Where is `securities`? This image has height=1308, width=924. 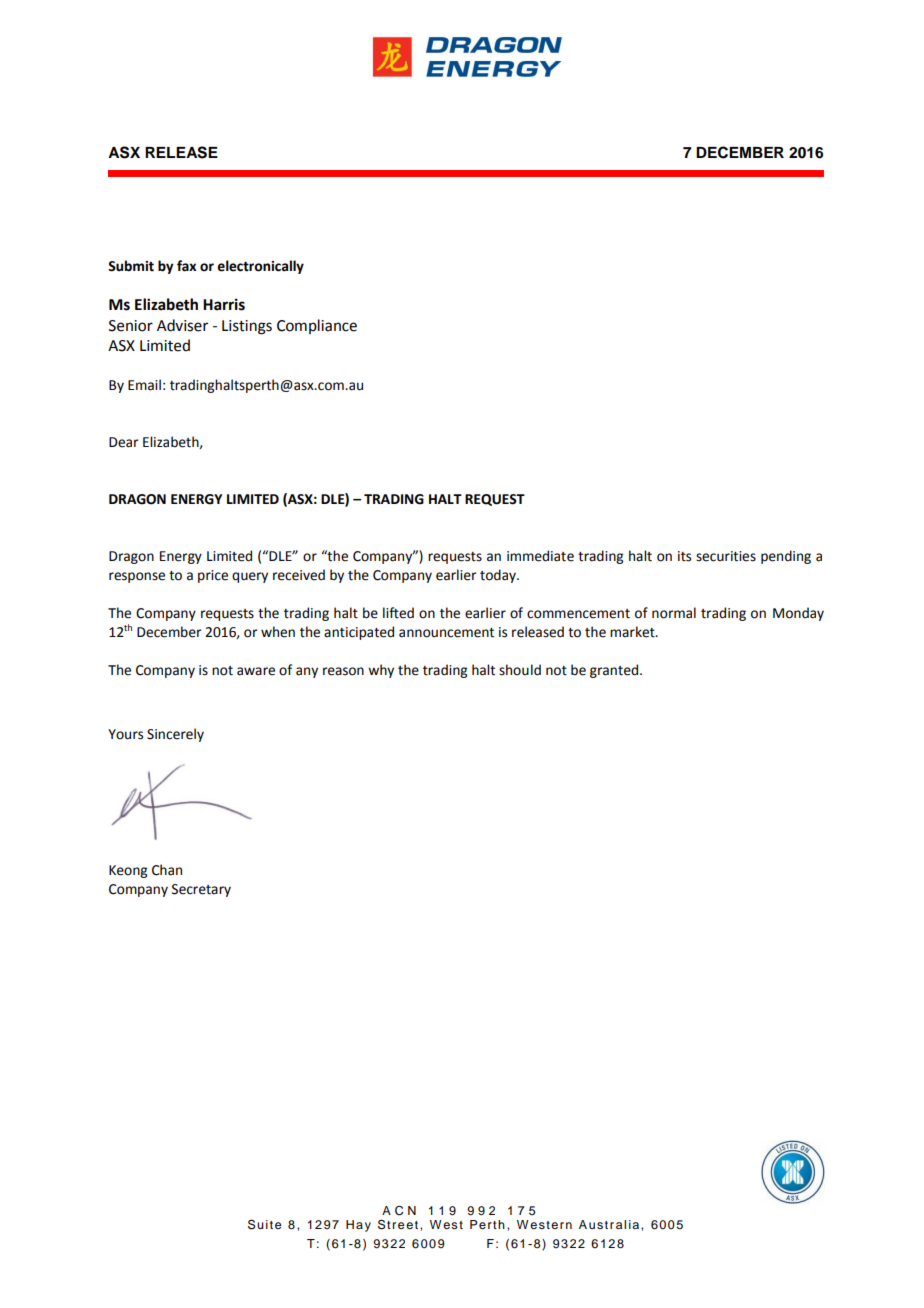 securities is located at coordinates (726, 556).
